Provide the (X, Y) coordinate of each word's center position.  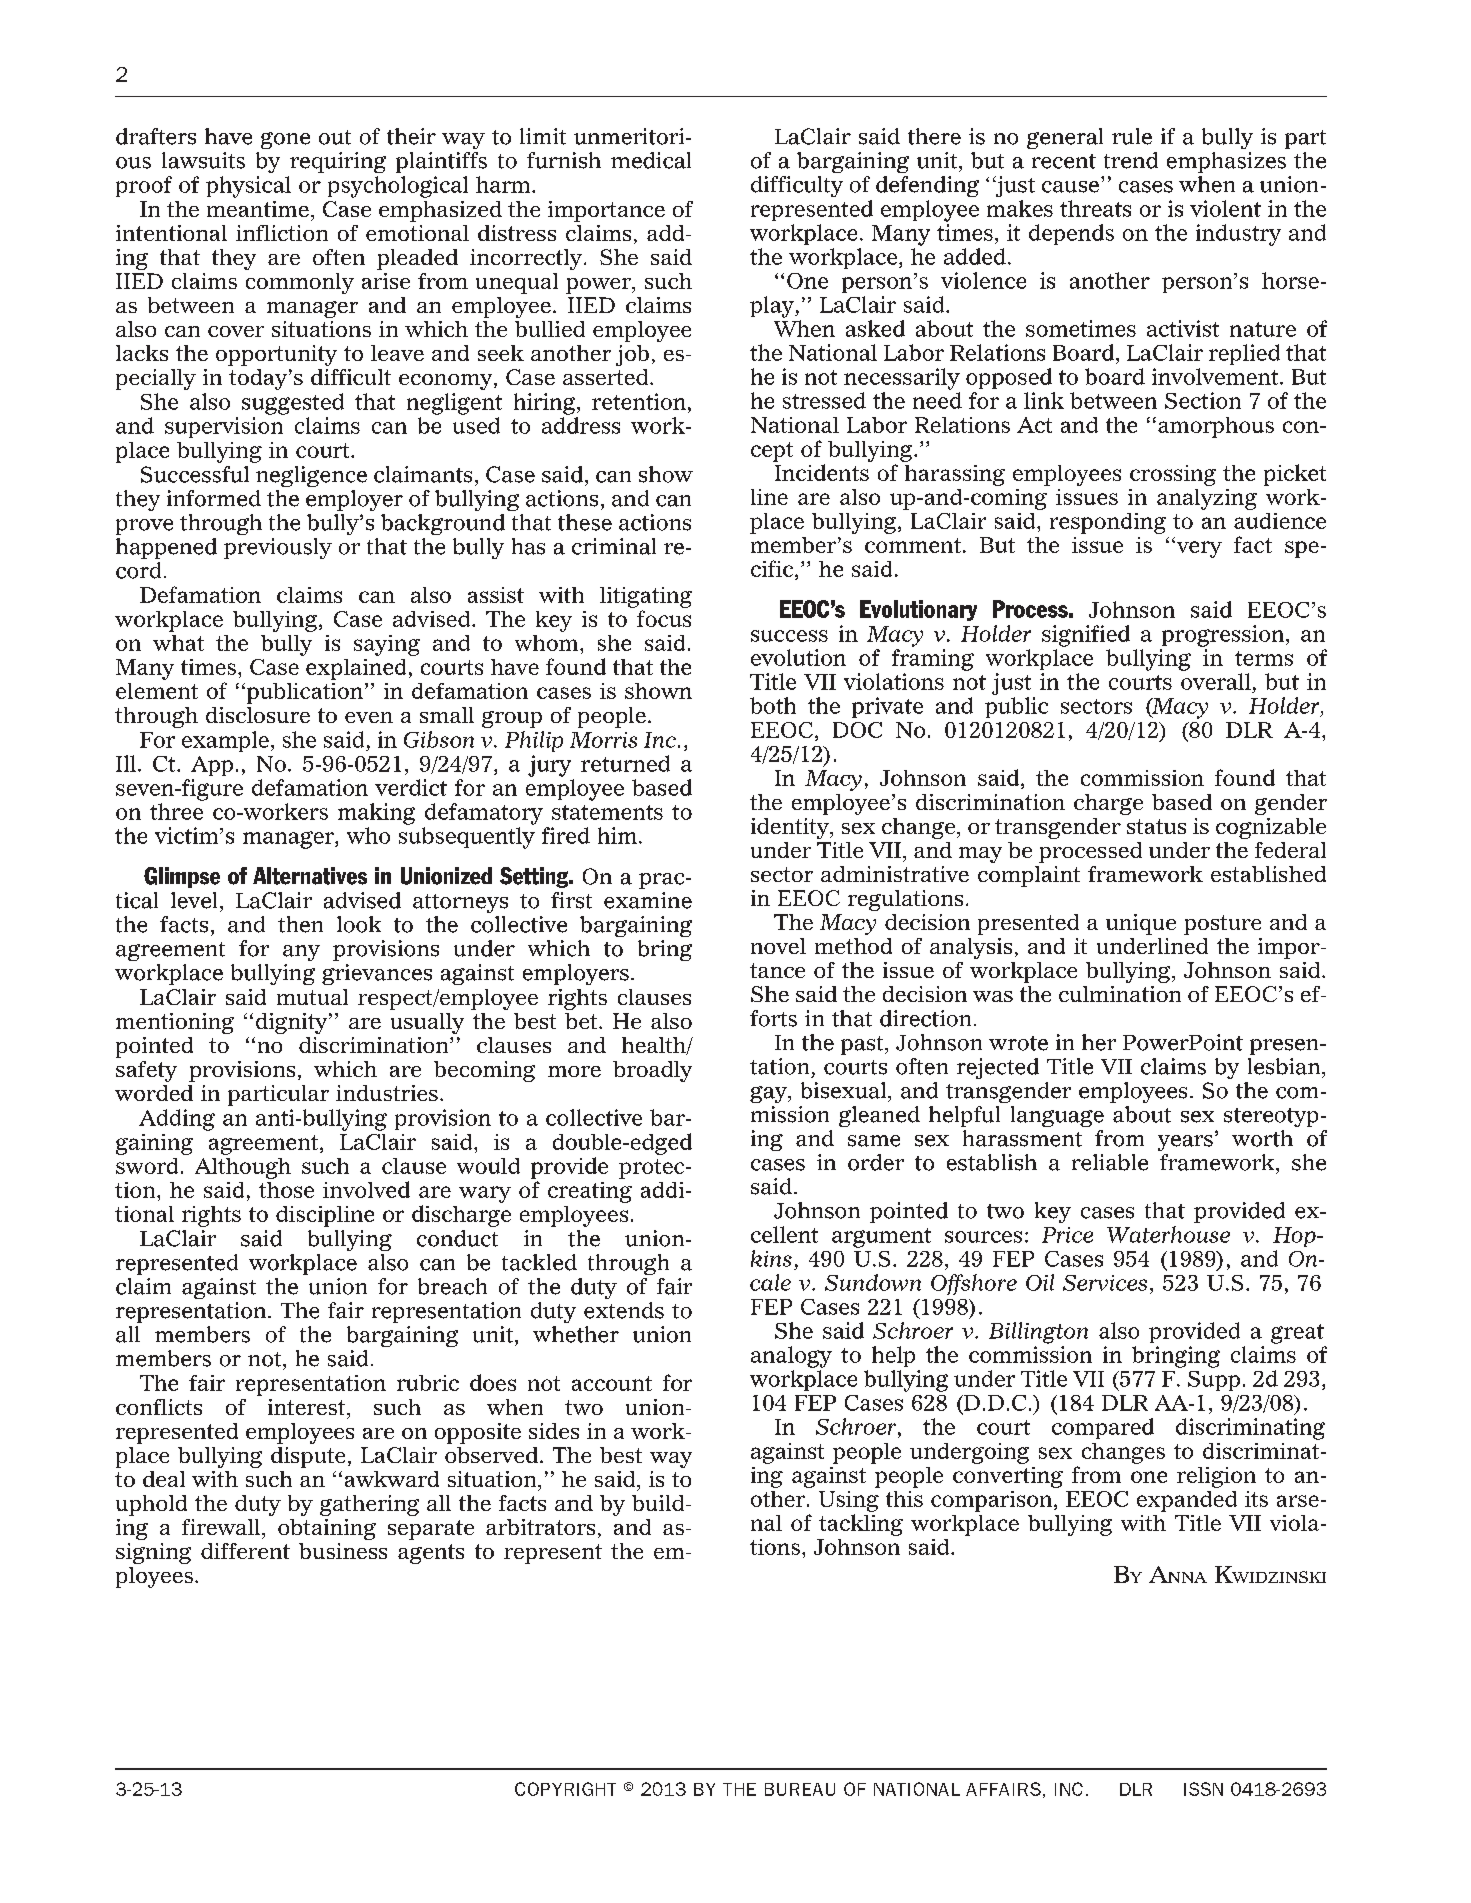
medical (651, 160)
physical (248, 187)
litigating (646, 597)
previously (278, 548)
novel (778, 946)
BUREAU (800, 1789)
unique (1141, 924)
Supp (1214, 1381)
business (343, 1551)
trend (1131, 160)
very (1198, 549)
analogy (791, 1357)
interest (306, 1407)
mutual (312, 997)
